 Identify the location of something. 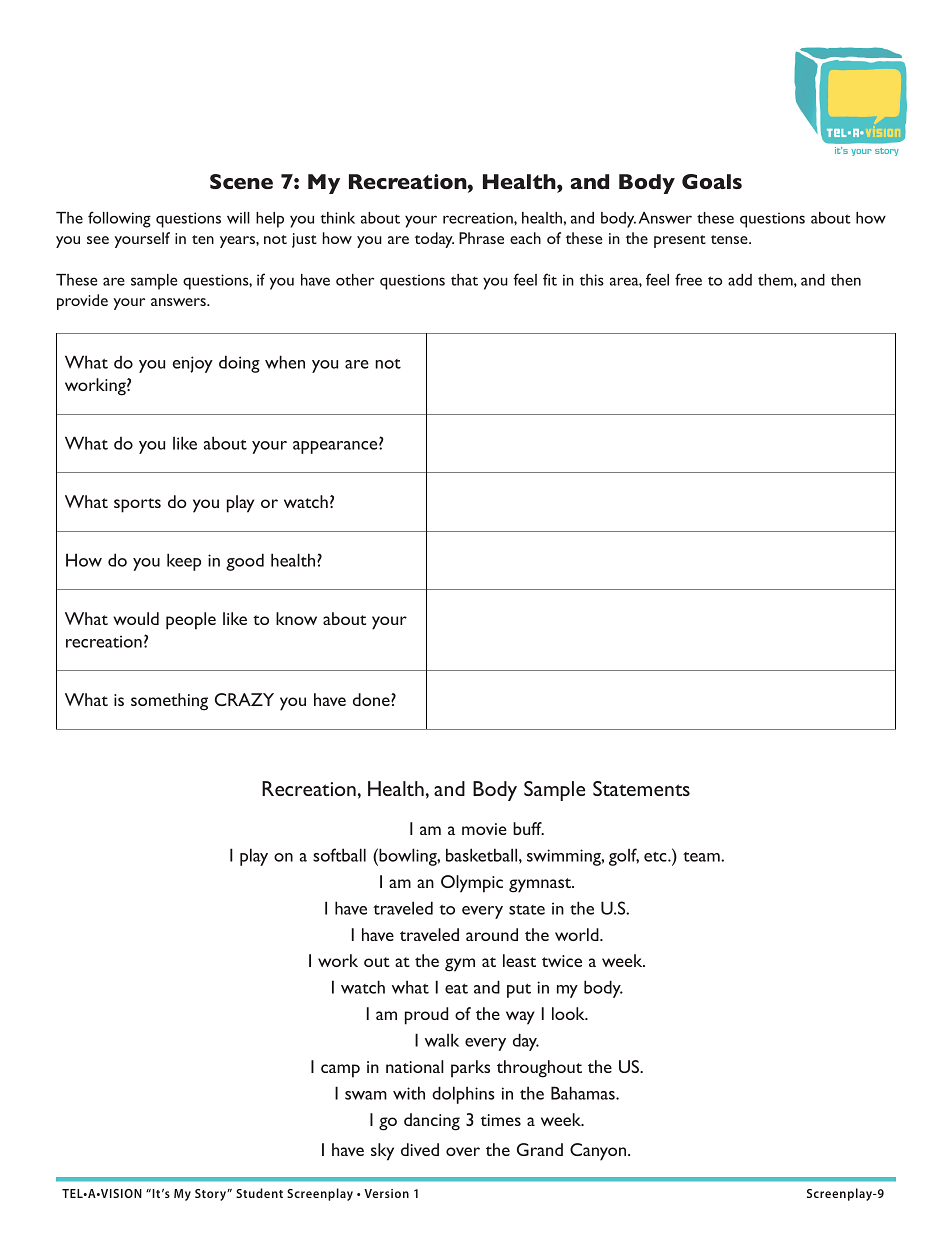
(169, 702).
